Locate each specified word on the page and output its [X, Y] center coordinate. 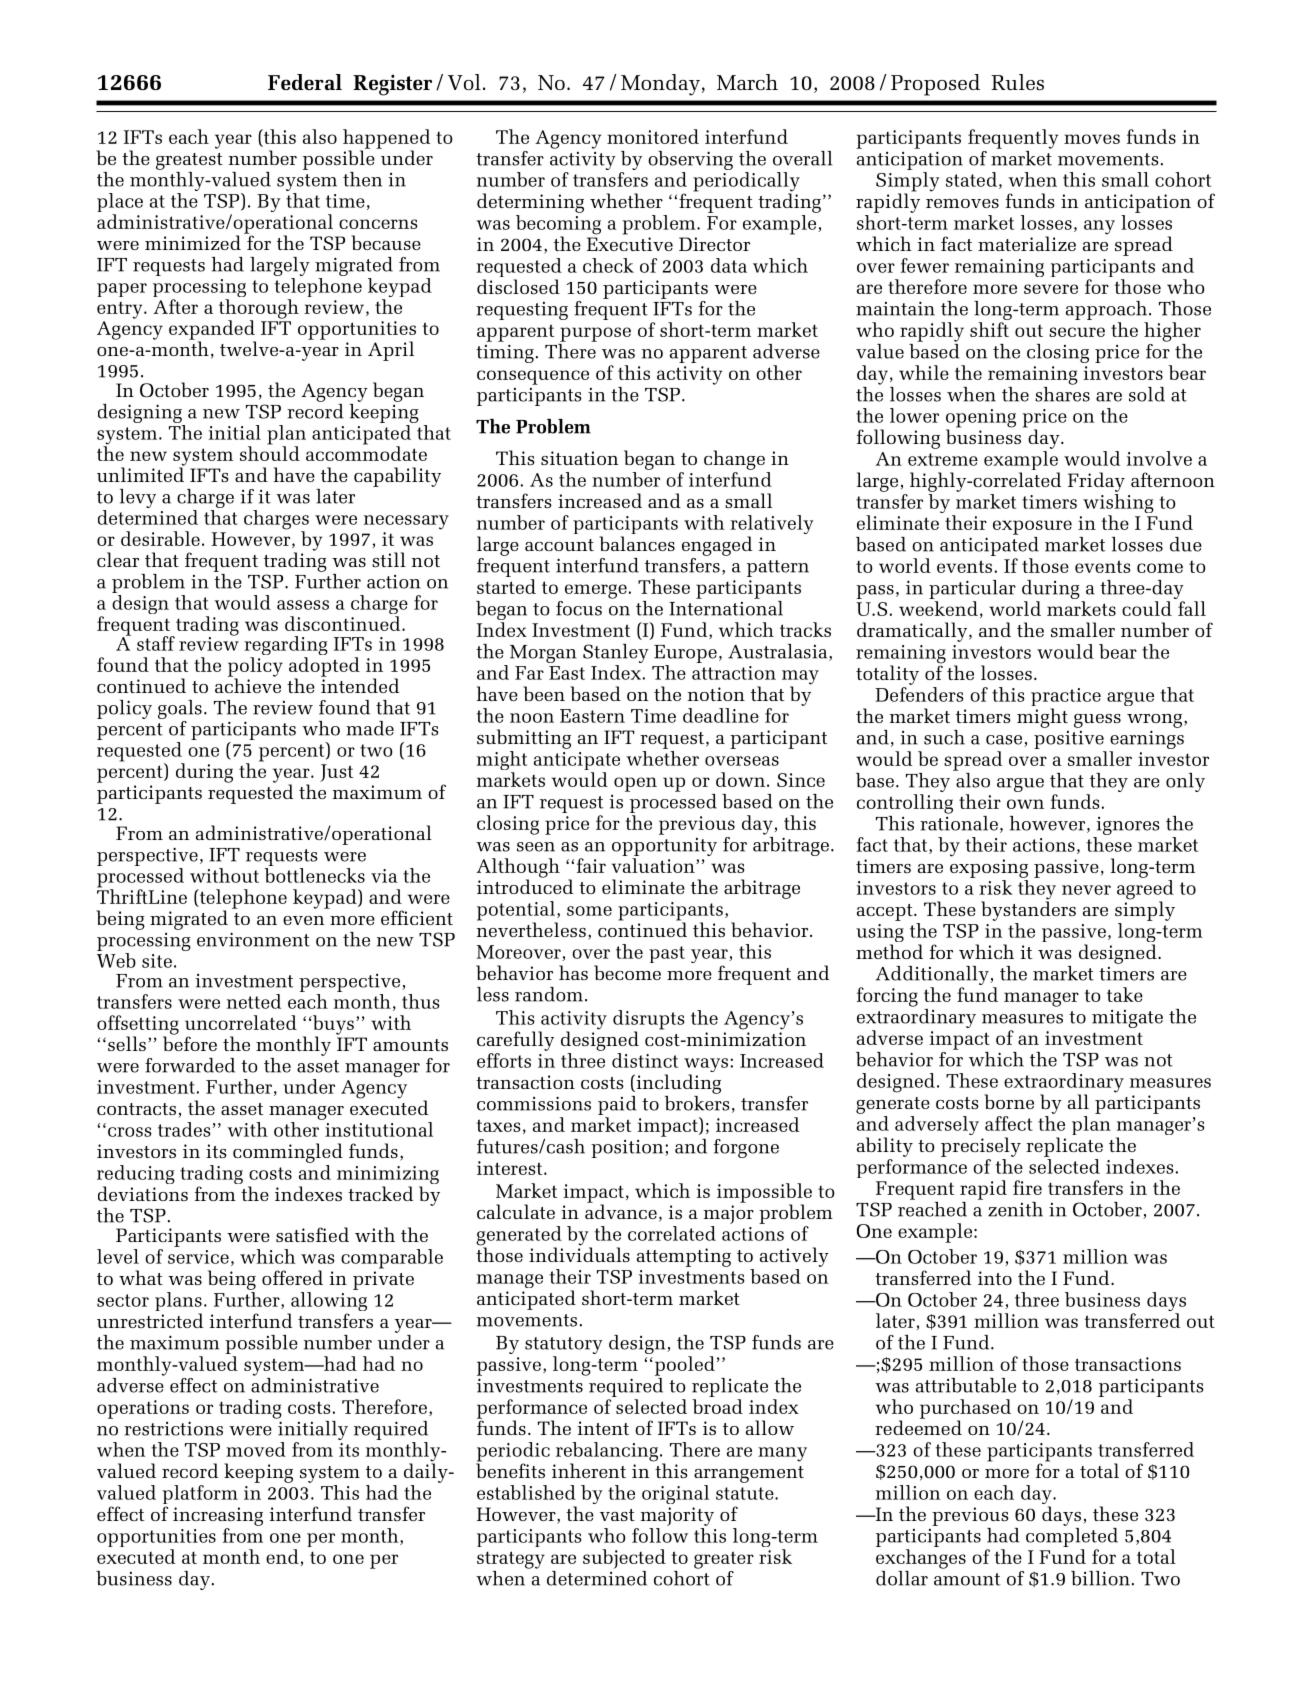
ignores [1128, 826]
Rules [1017, 82]
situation [580, 458]
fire [1027, 1187]
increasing [218, 1516]
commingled [288, 1153]
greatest [189, 161]
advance [621, 1210]
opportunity [664, 848]
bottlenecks [314, 875]
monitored [653, 136]
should [270, 452]
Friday [1096, 482]
